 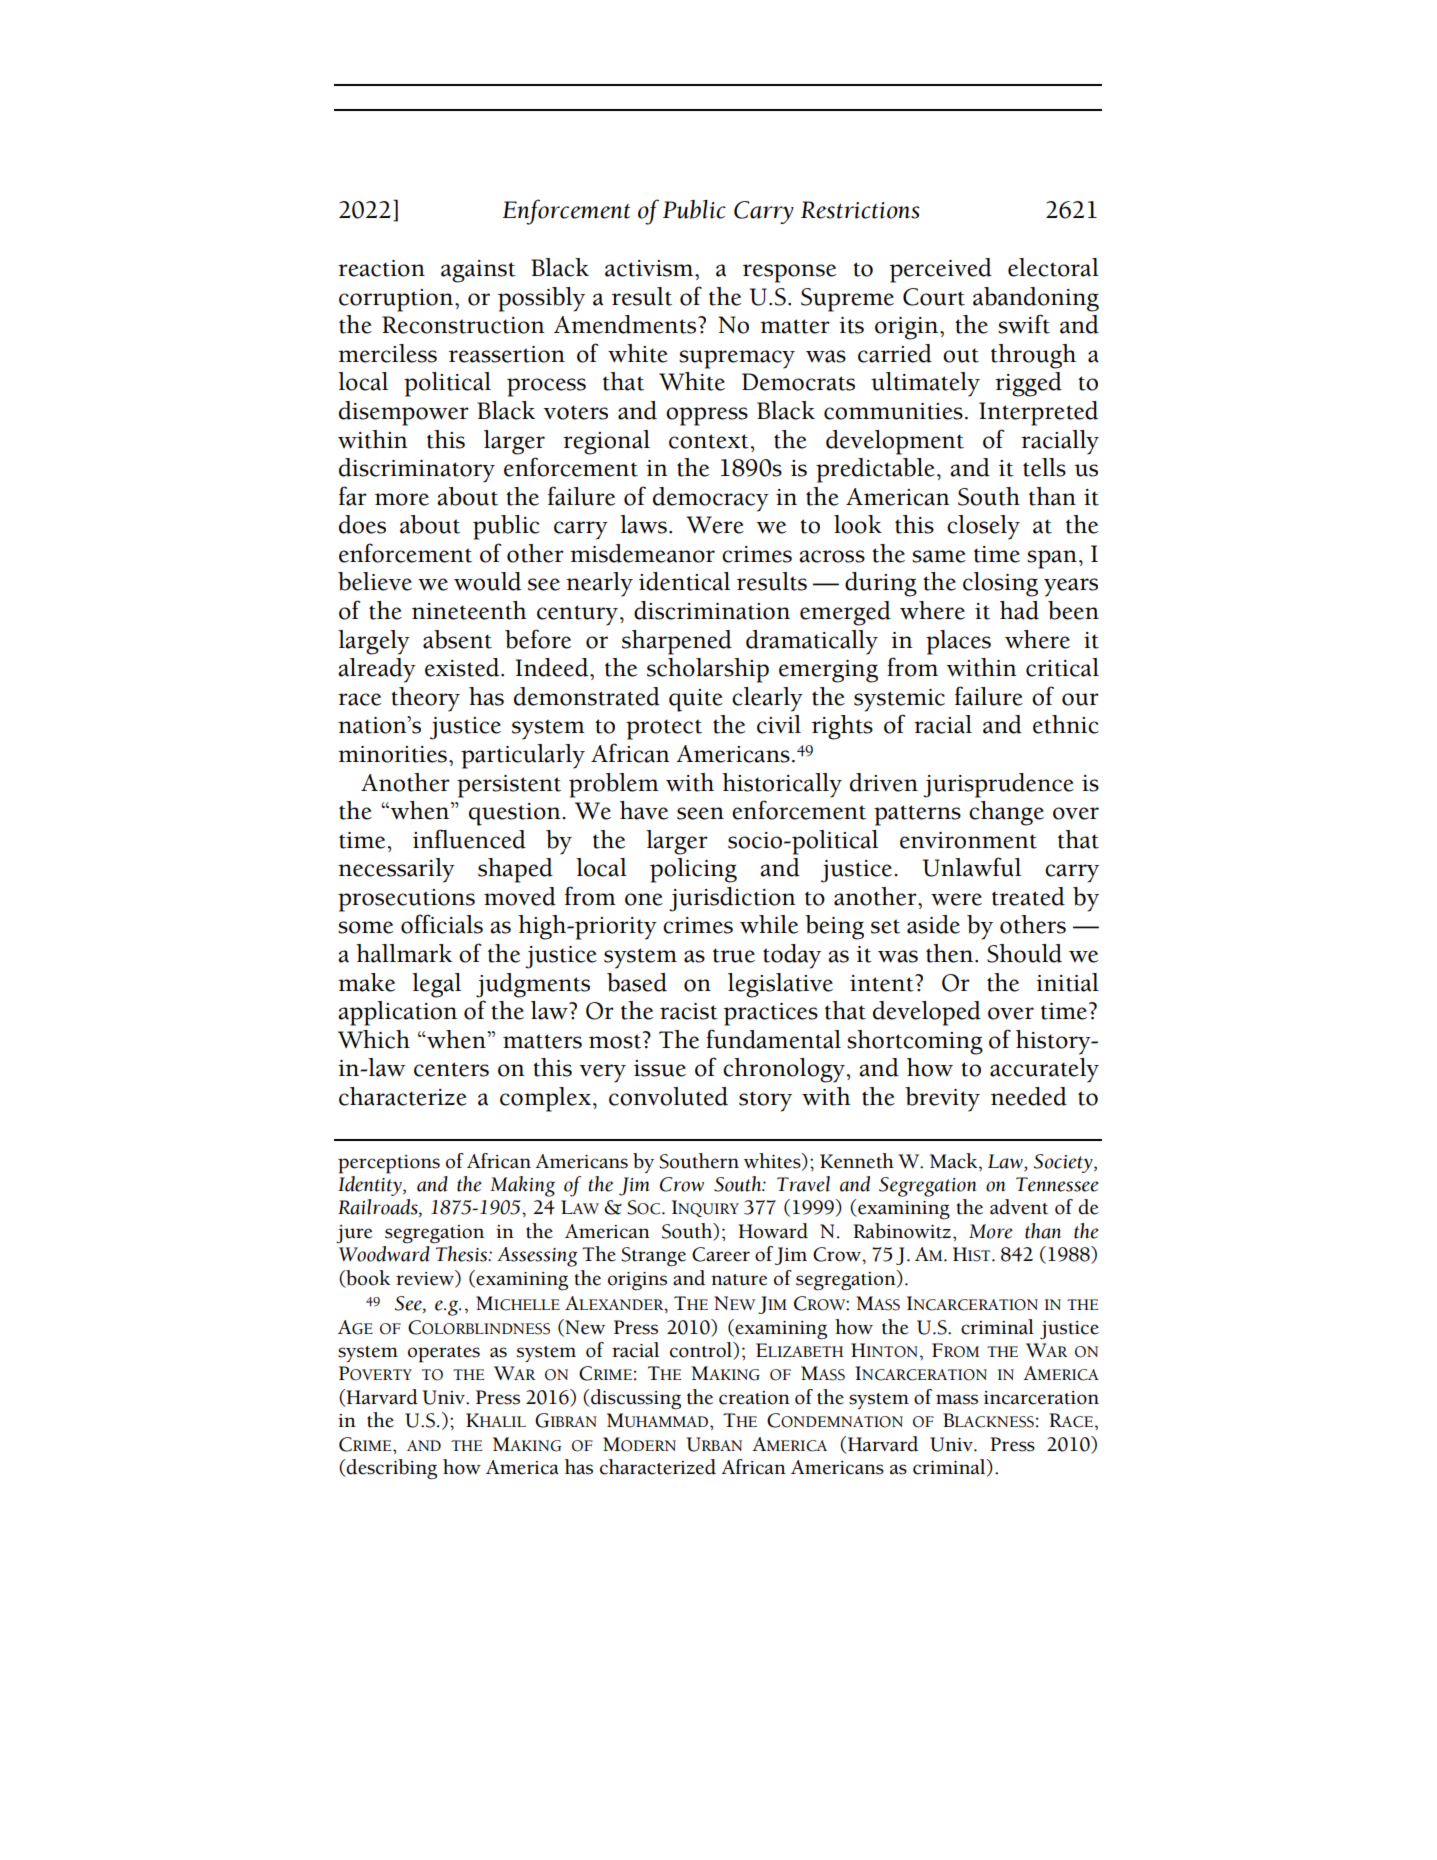 What do you see at coordinates (650, 268) in the screenshot?
I see `activism` at bounding box center [650, 268].
